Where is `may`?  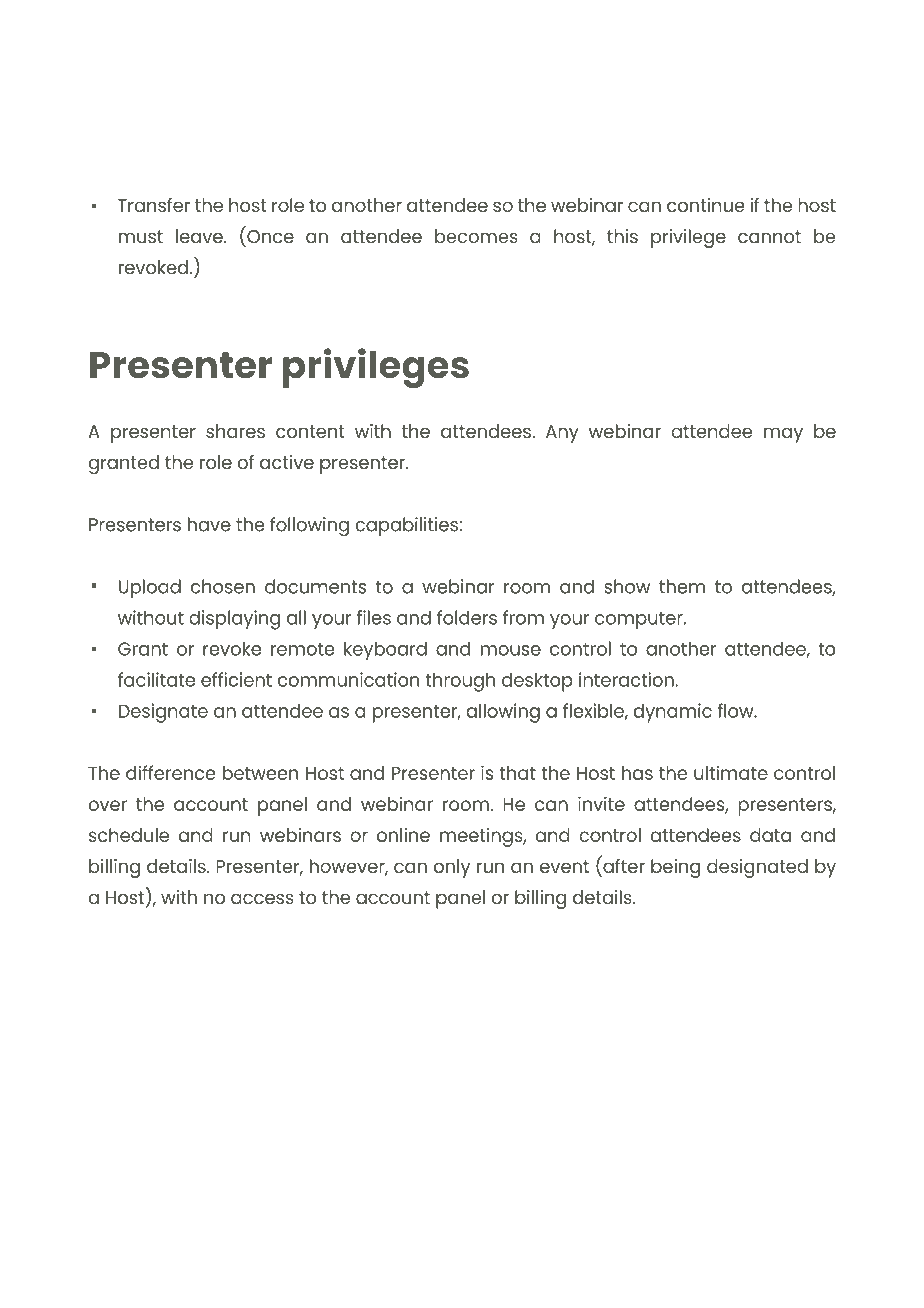
may is located at coordinates (783, 435).
